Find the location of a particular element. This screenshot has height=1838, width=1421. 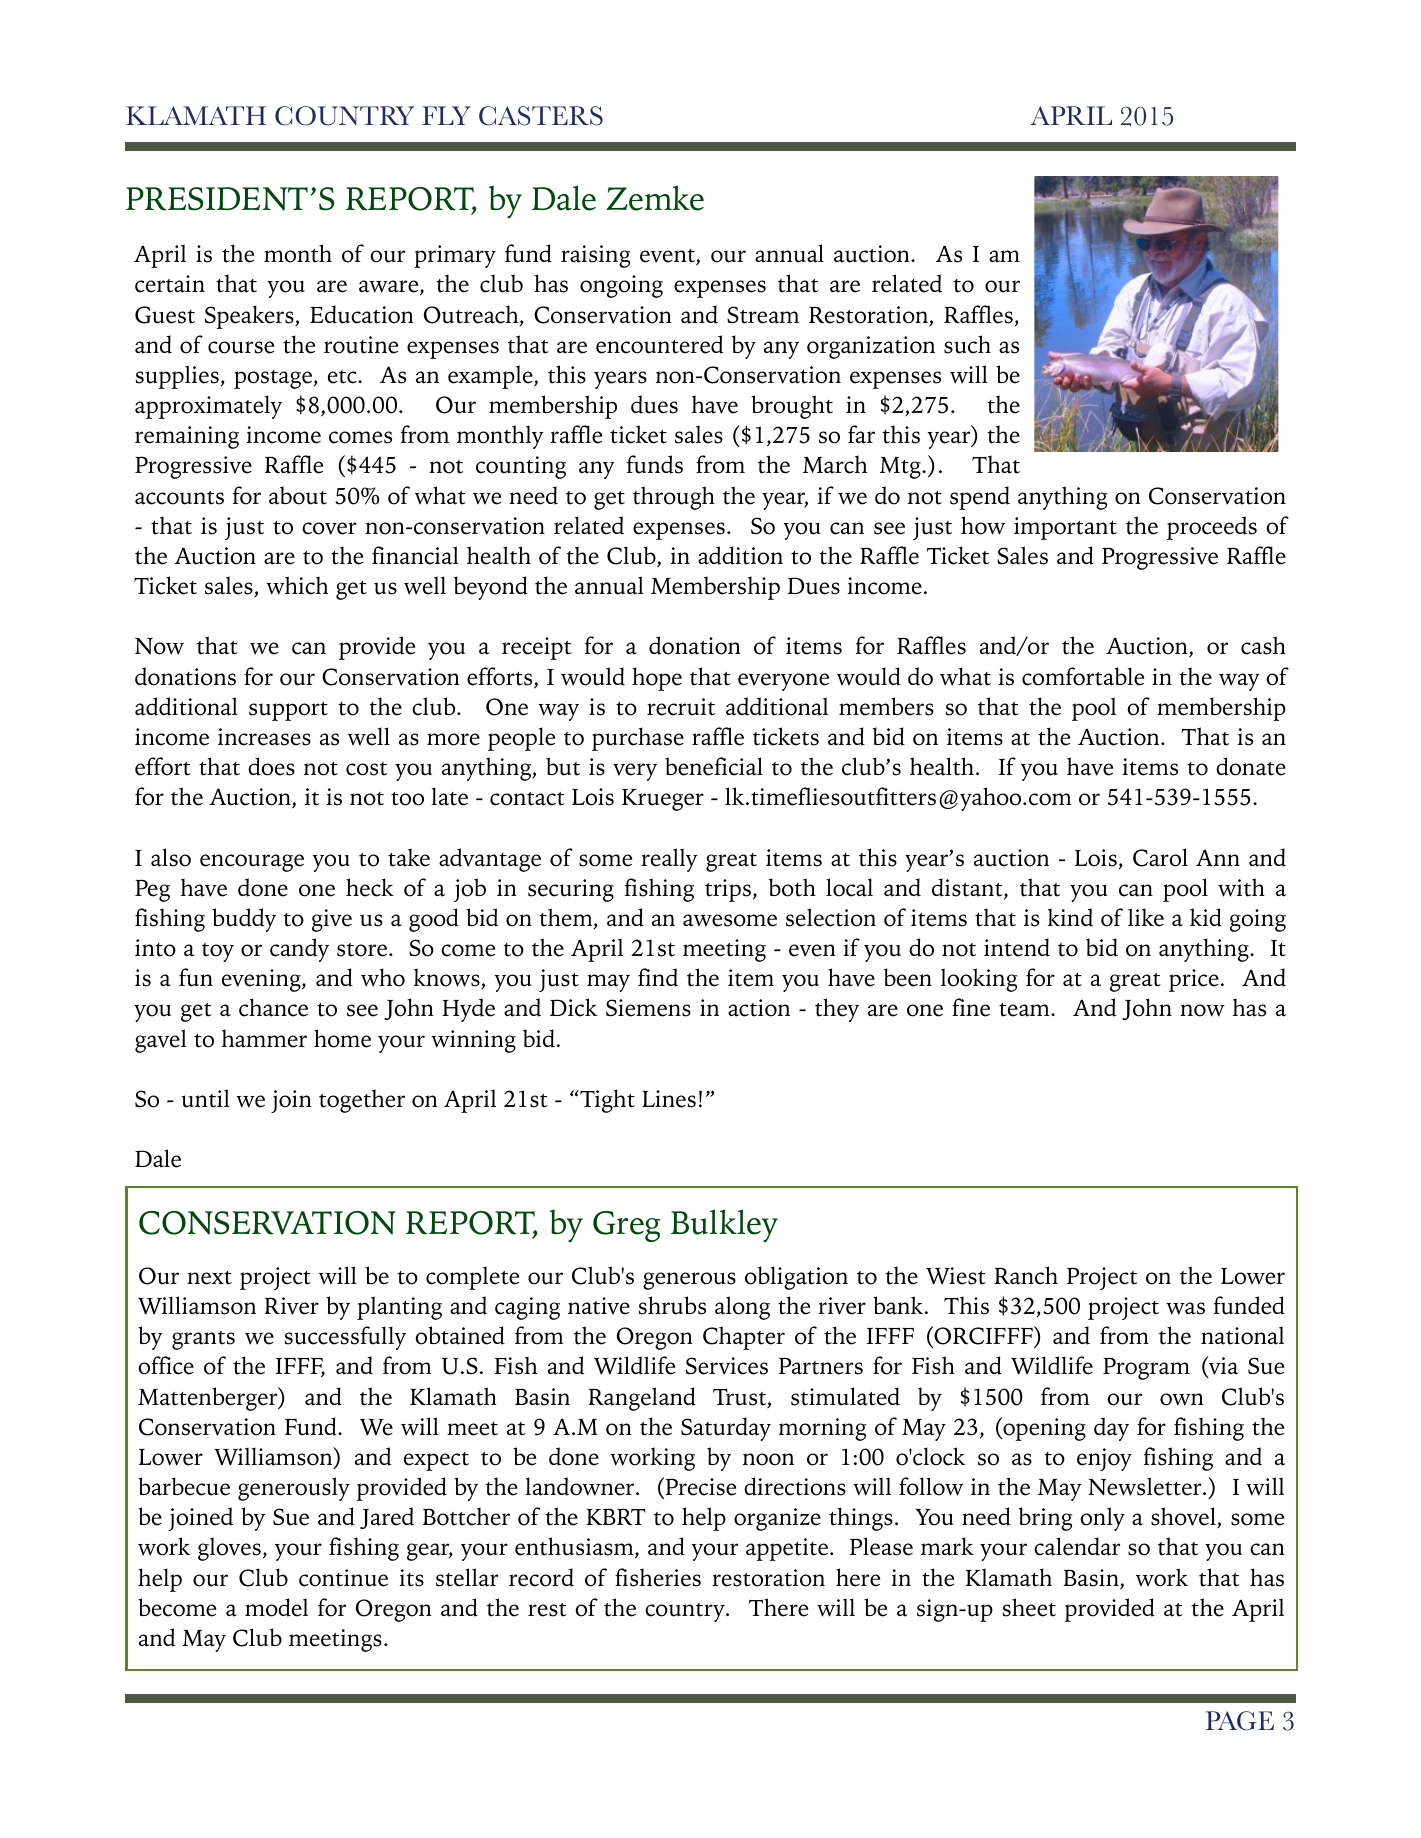

PAGE is located at coordinates (1240, 1721).
